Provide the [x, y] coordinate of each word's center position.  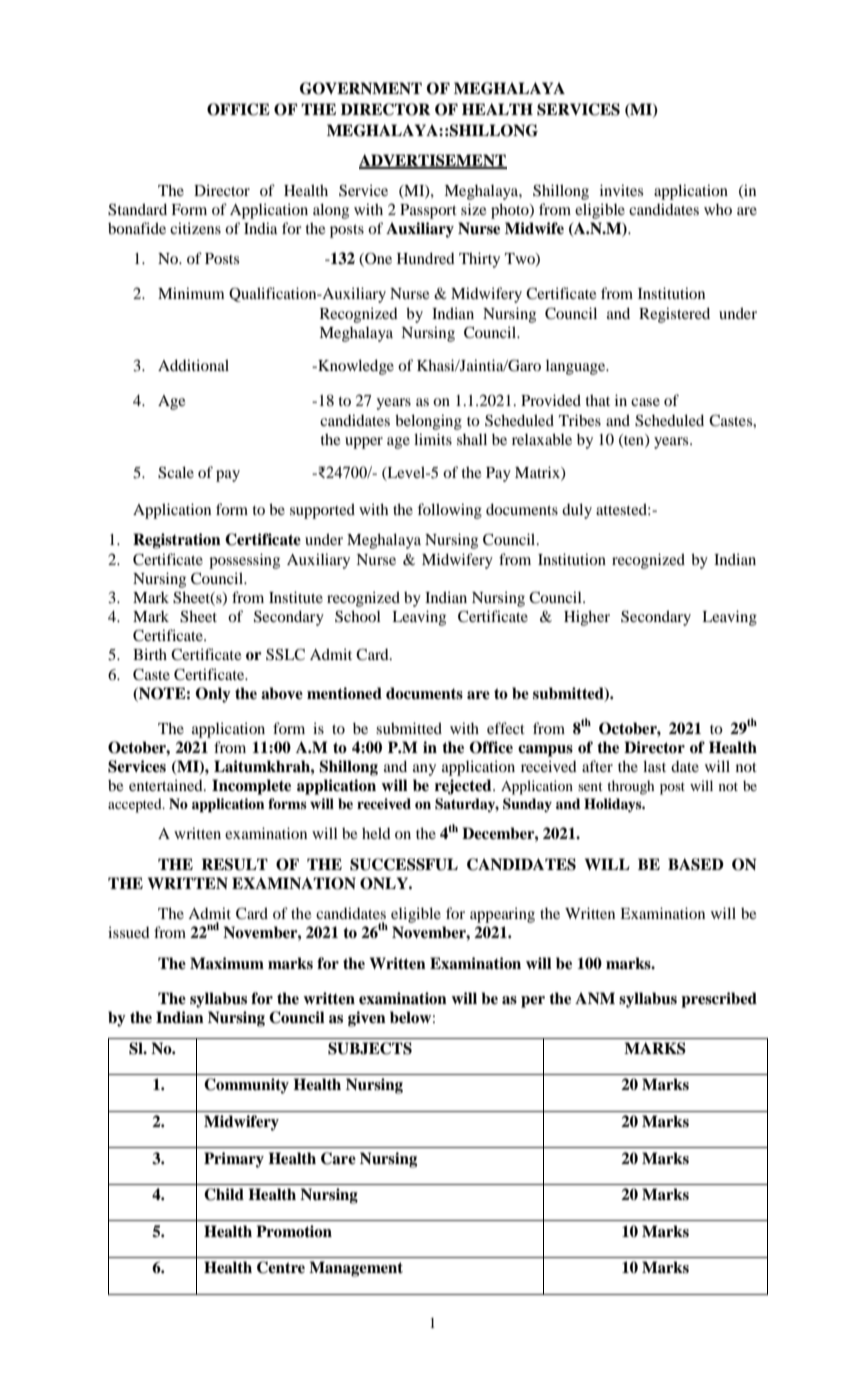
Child [224, 1194]
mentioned [344, 693]
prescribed [719, 1000]
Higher [587, 618]
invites [621, 190]
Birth [150, 654]
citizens [195, 228]
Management [356, 1269]
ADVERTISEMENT [433, 161]
